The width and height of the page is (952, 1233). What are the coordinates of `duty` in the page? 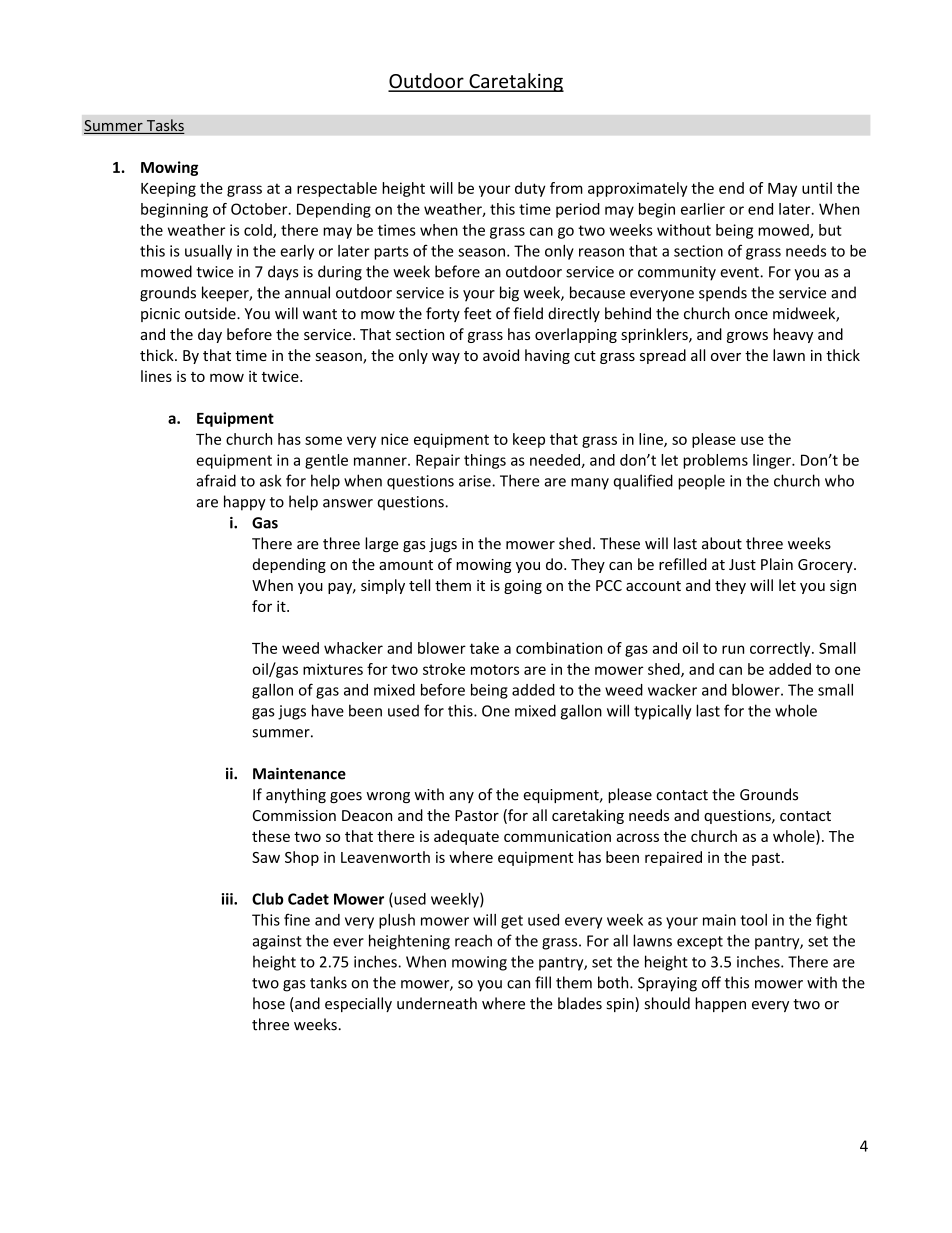 It's located at (530, 189).
